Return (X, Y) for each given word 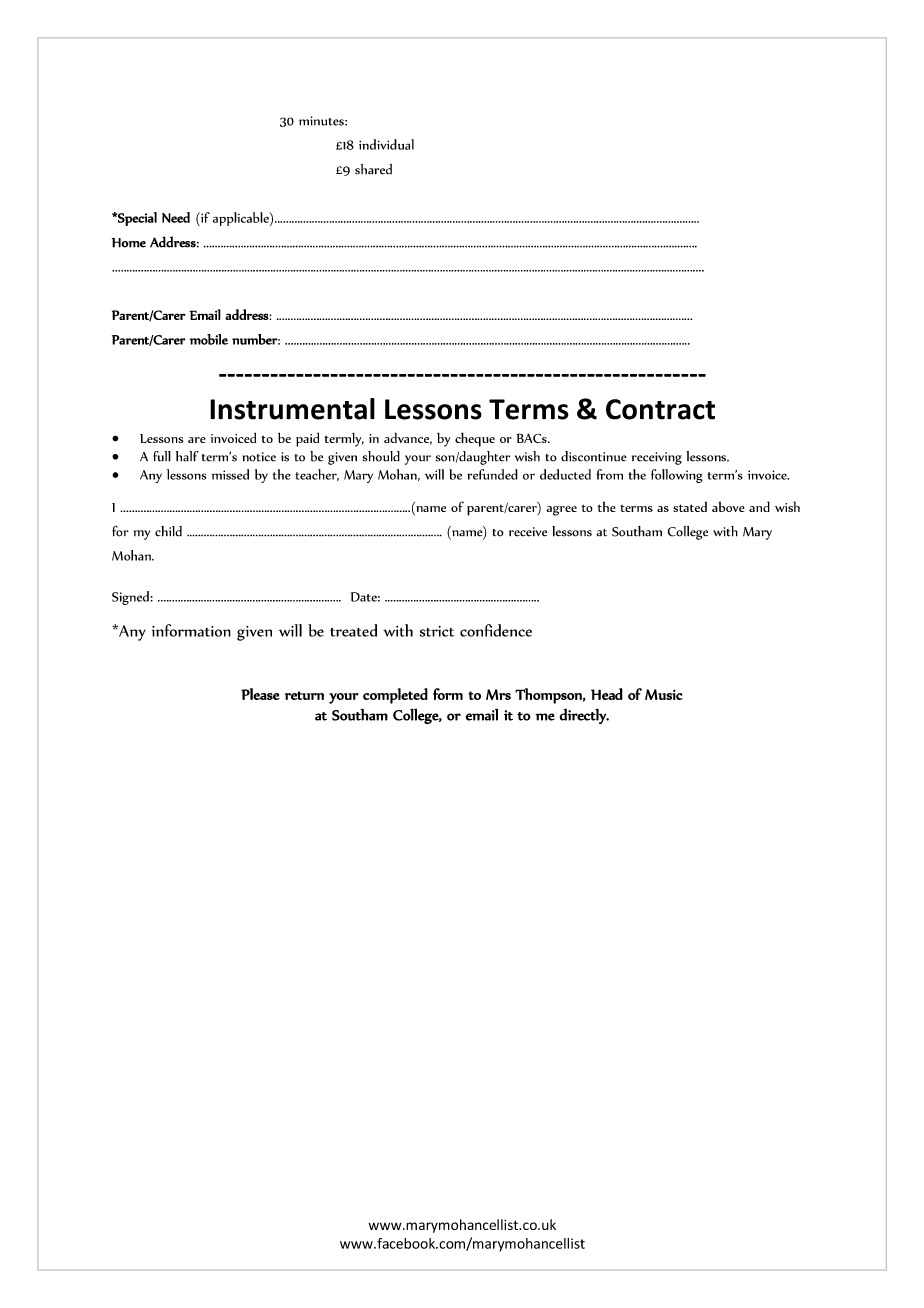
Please (260, 694)
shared (373, 169)
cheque (475, 439)
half (187, 456)
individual (386, 144)
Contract (660, 409)
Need (176, 217)
